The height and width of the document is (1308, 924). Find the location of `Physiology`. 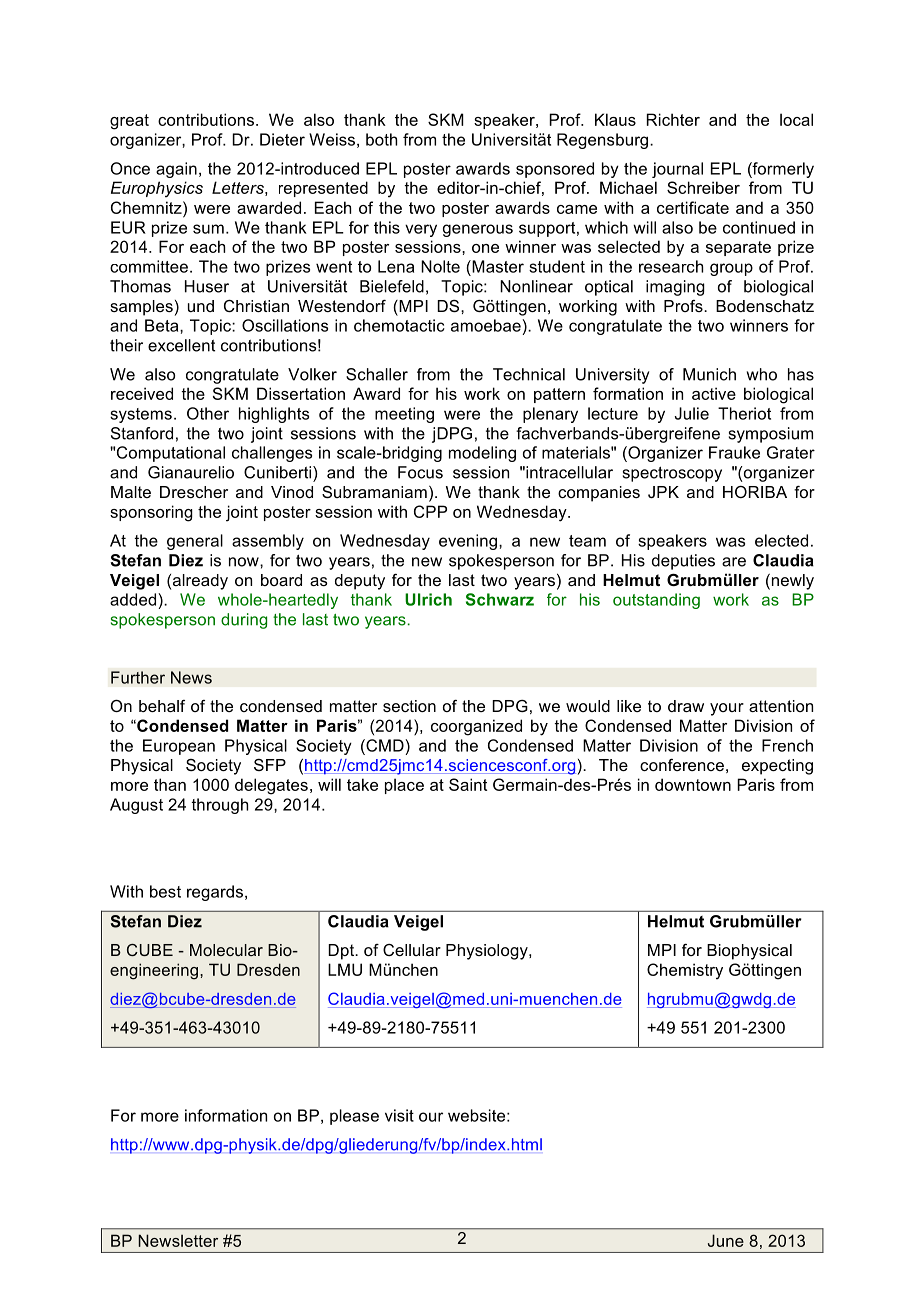

Physiology is located at coordinates (488, 952).
